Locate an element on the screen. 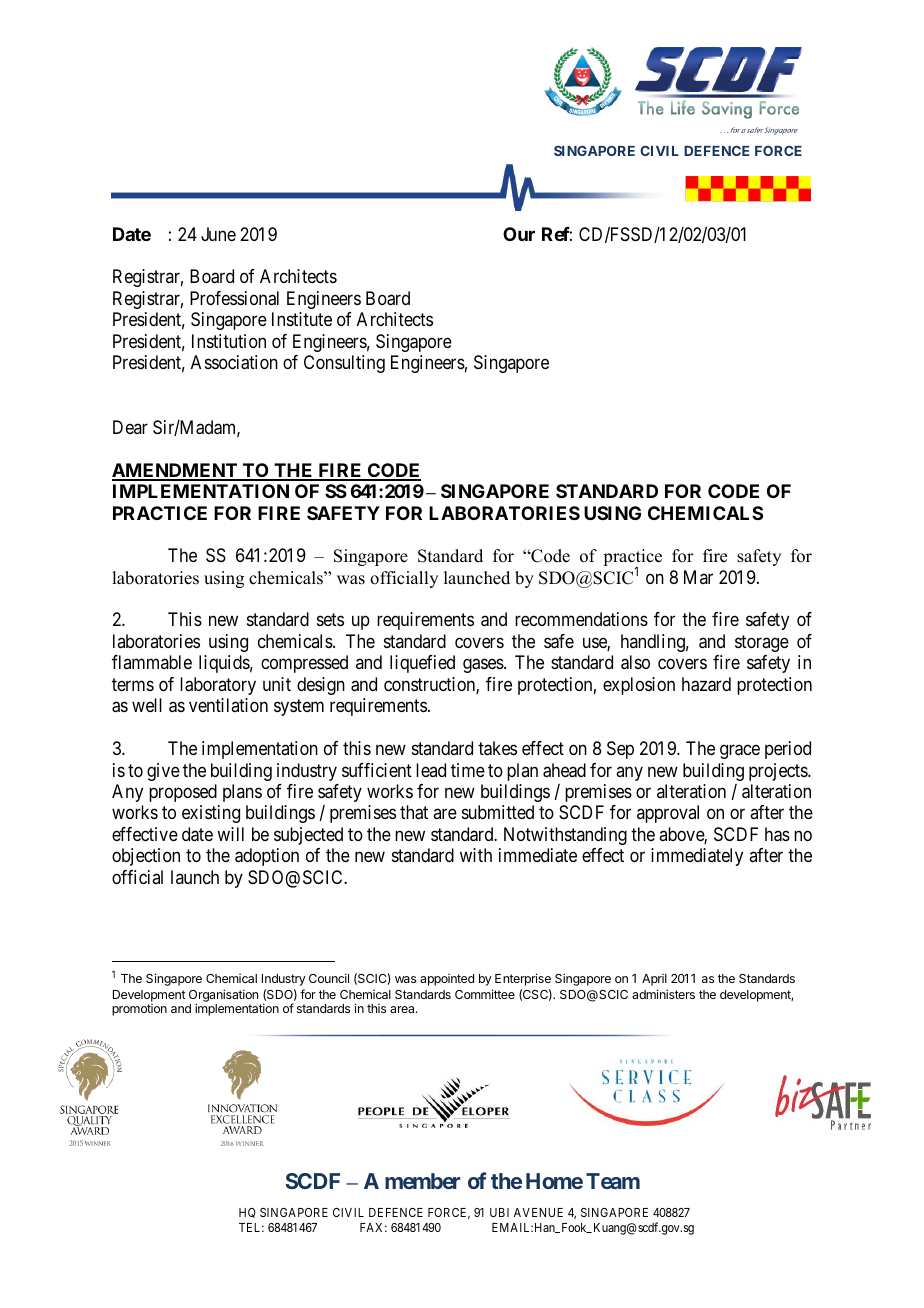 The image size is (924, 1308). submitted is located at coordinates (498, 812).
